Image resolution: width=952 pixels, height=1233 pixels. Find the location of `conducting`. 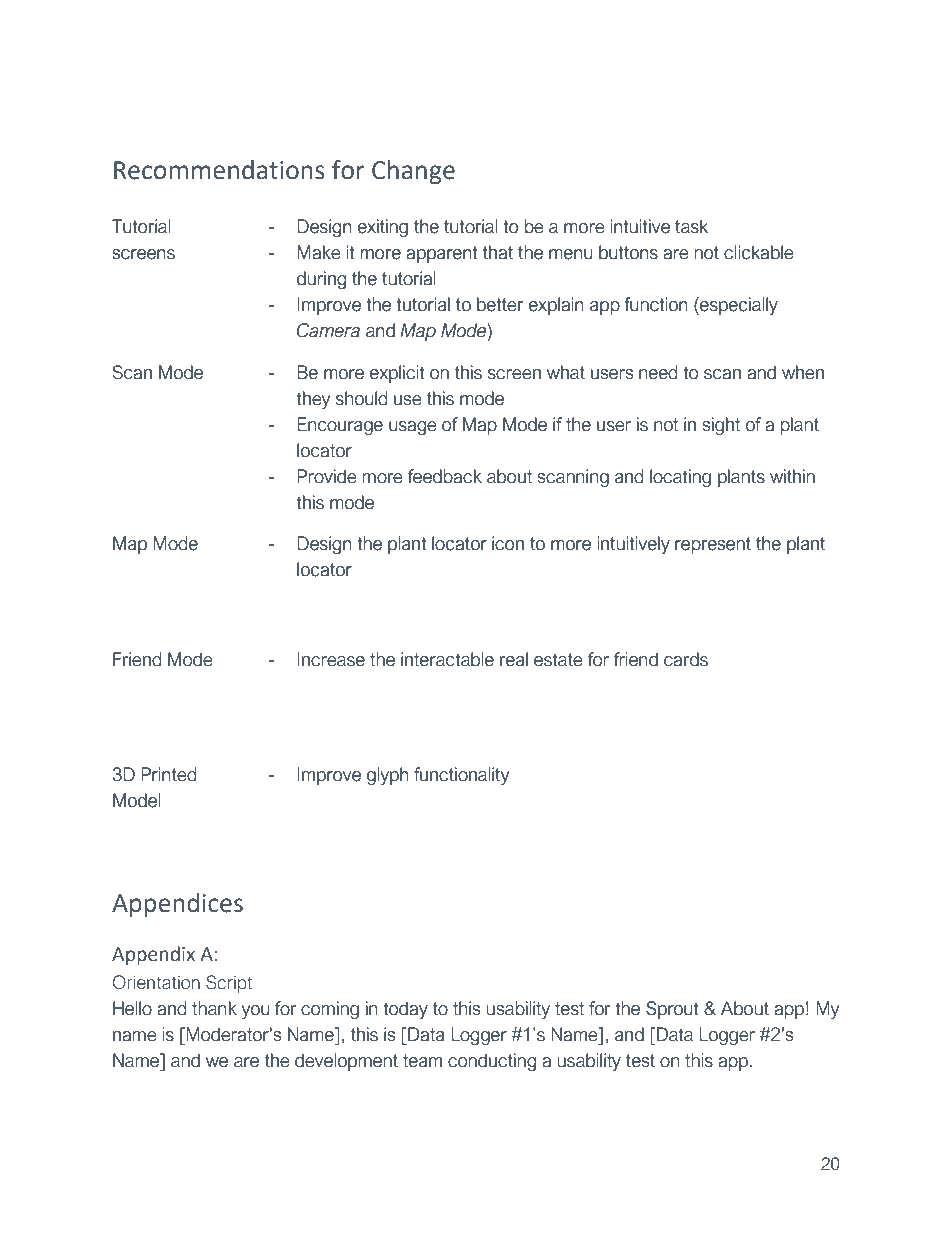

conducting is located at coordinates (492, 1062).
